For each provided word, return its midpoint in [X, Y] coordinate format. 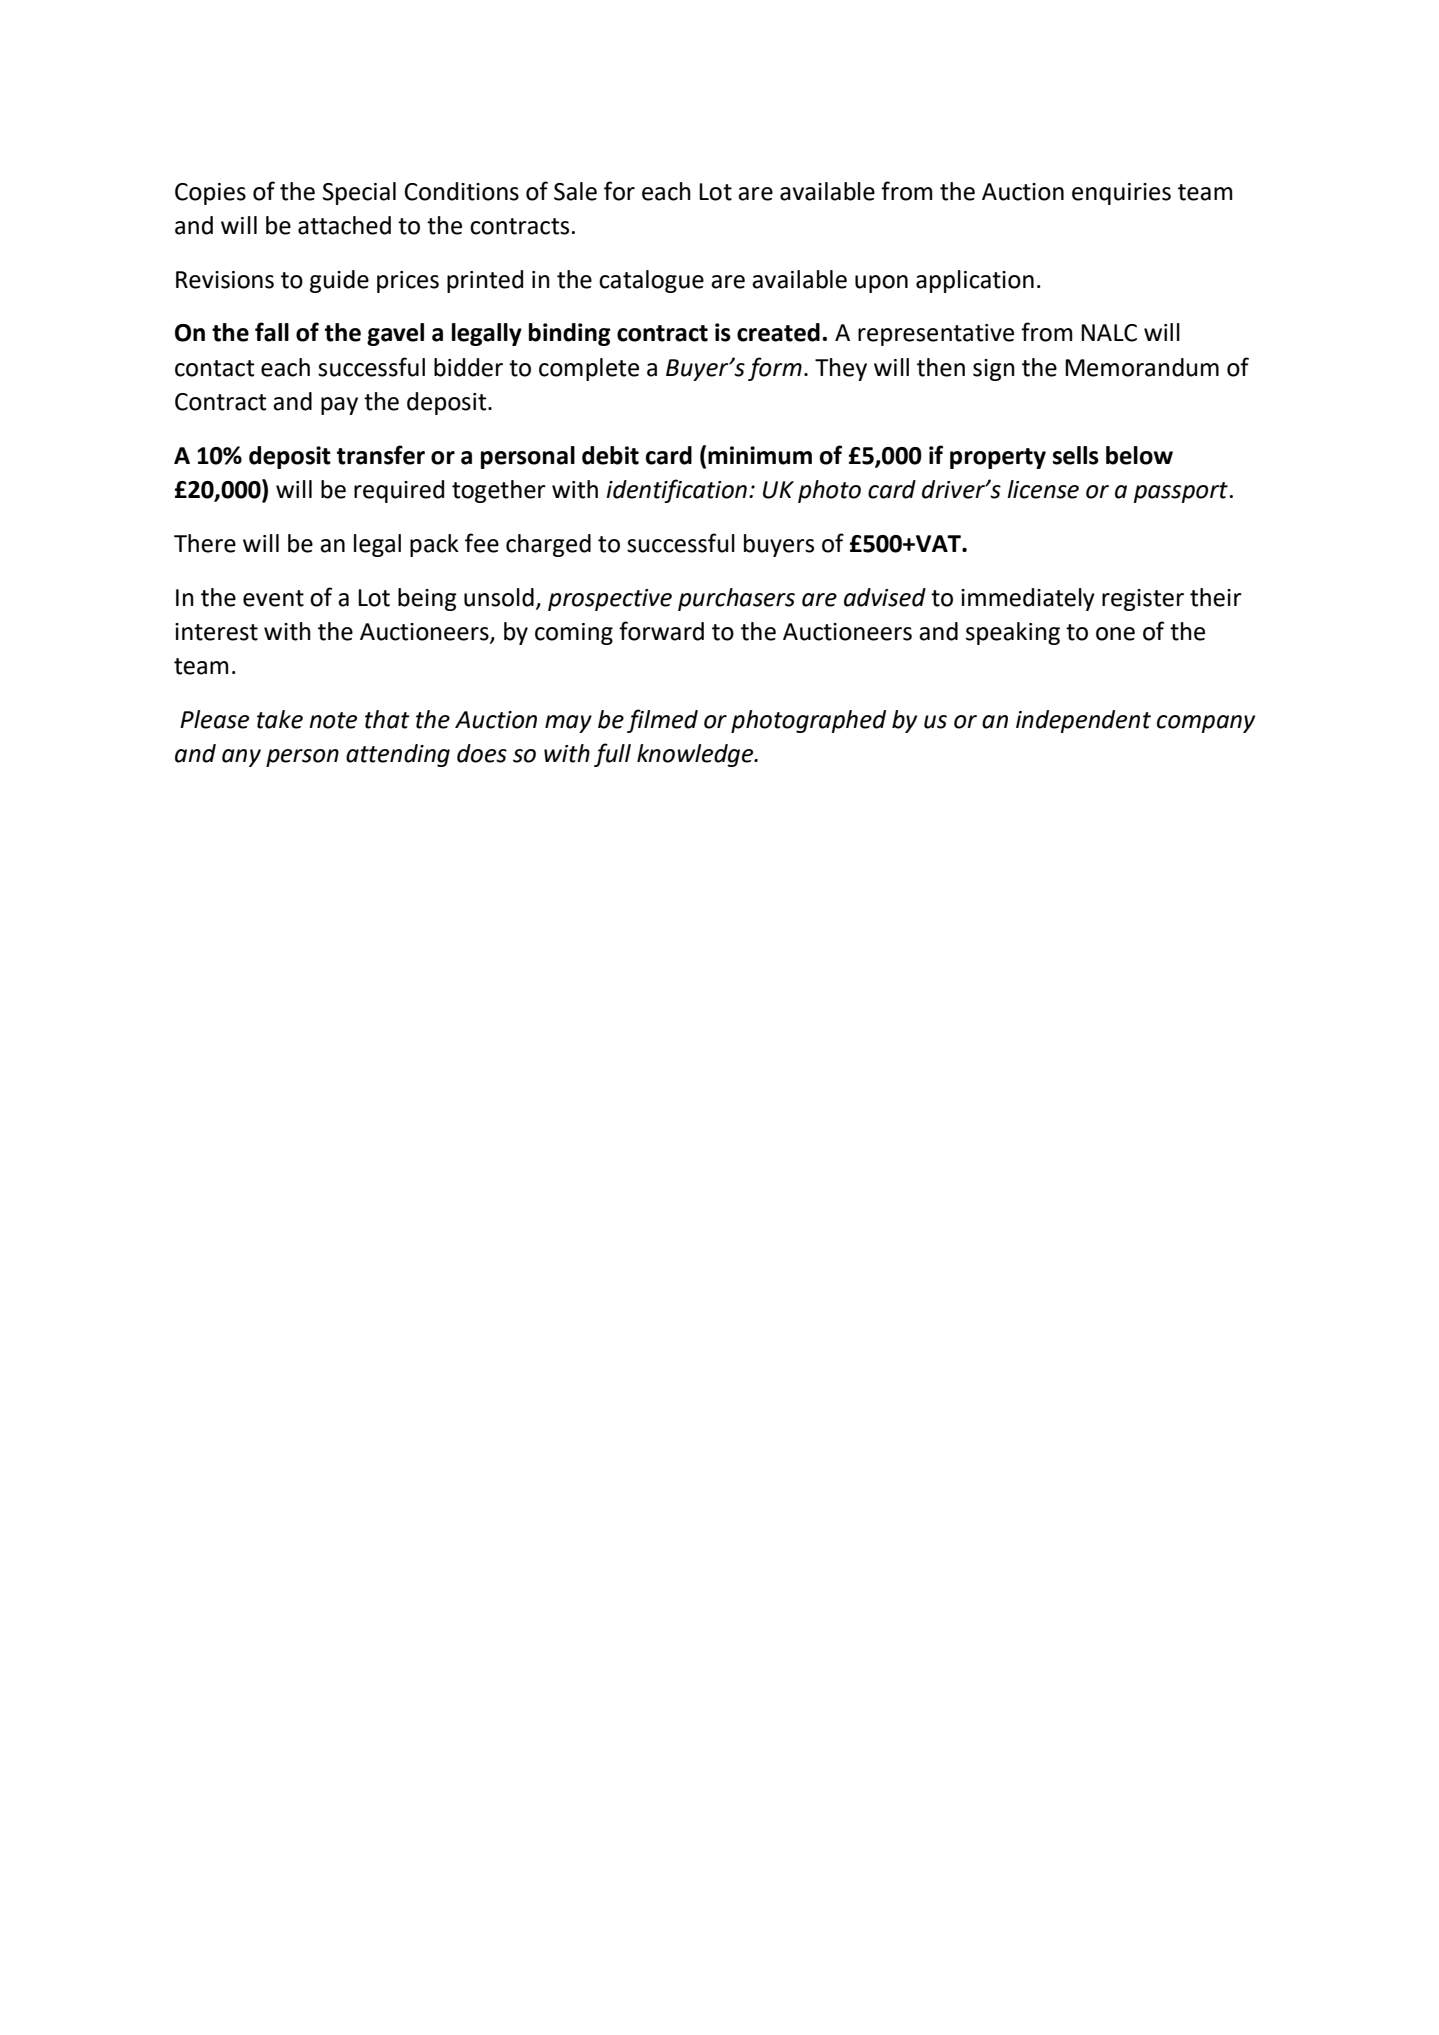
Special [359, 193]
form [775, 369]
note [333, 720]
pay [339, 406]
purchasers [736, 599]
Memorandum [1142, 367]
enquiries [1121, 194]
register [1143, 600]
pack [434, 545]
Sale [575, 191]
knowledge [696, 755]
